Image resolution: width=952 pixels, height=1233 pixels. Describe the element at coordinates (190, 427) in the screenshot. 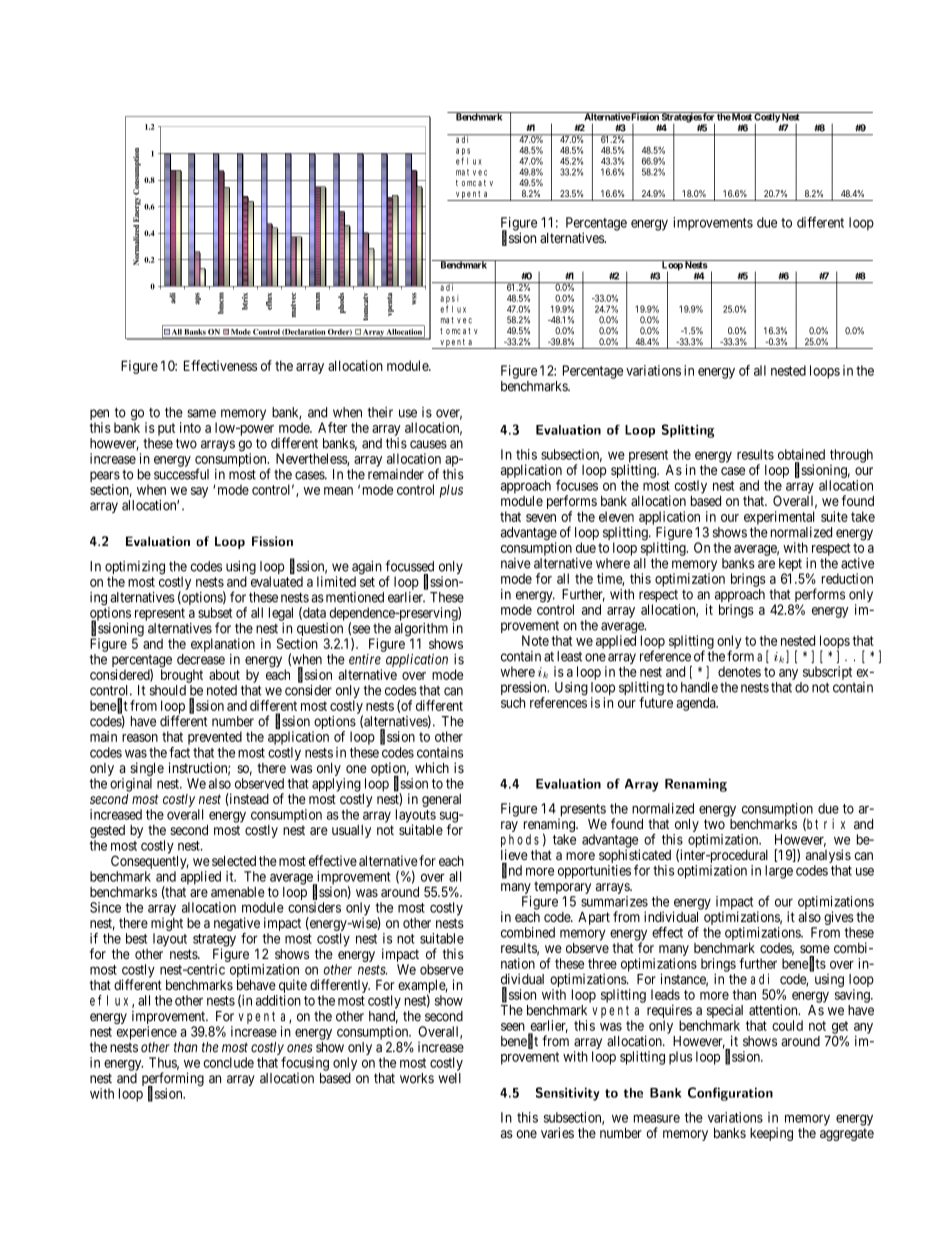

I see `into` at that location.
